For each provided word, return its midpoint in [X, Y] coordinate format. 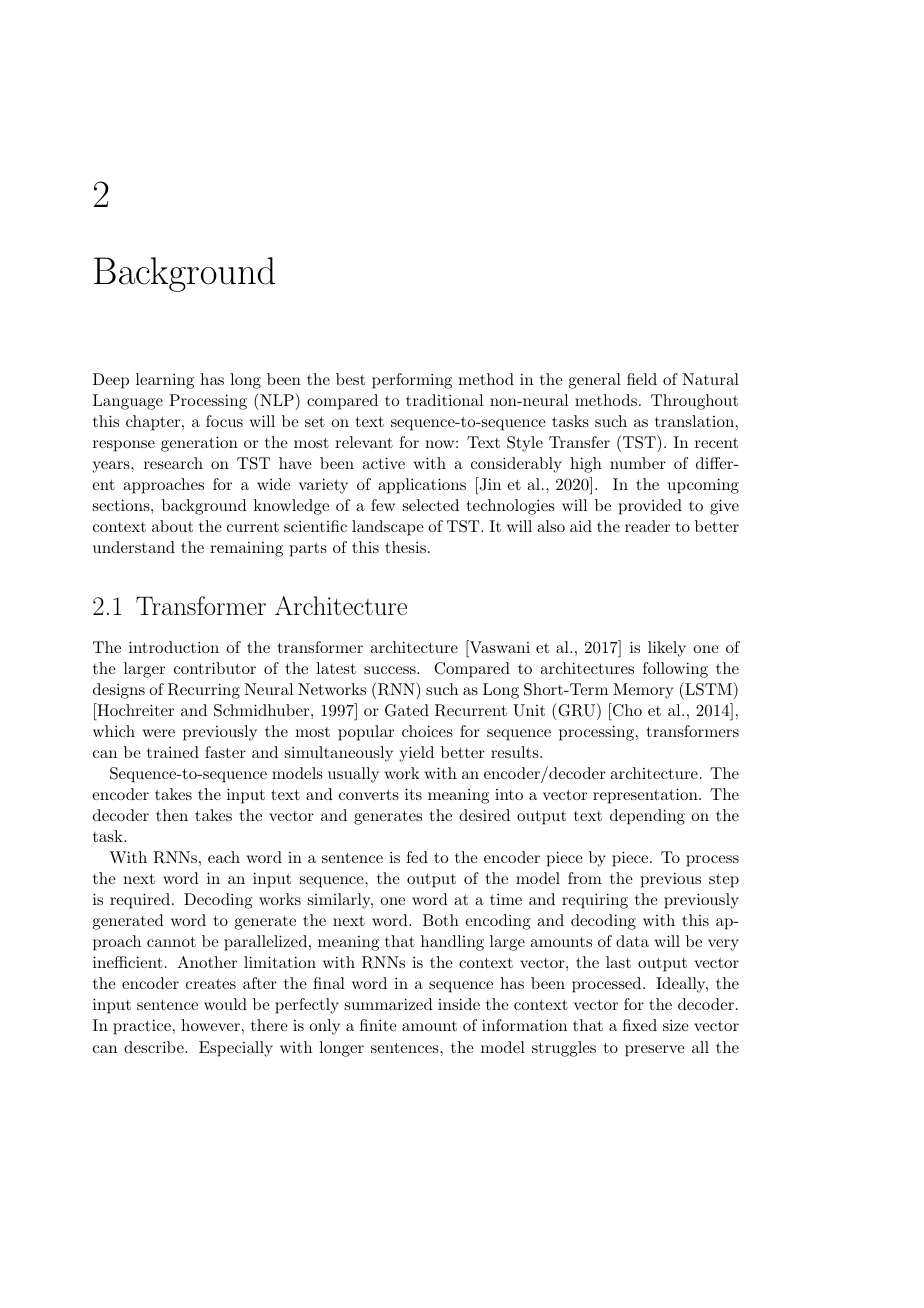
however [210, 1025]
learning [165, 381]
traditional [444, 400]
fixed [640, 1025]
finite [378, 1025]
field [642, 379]
